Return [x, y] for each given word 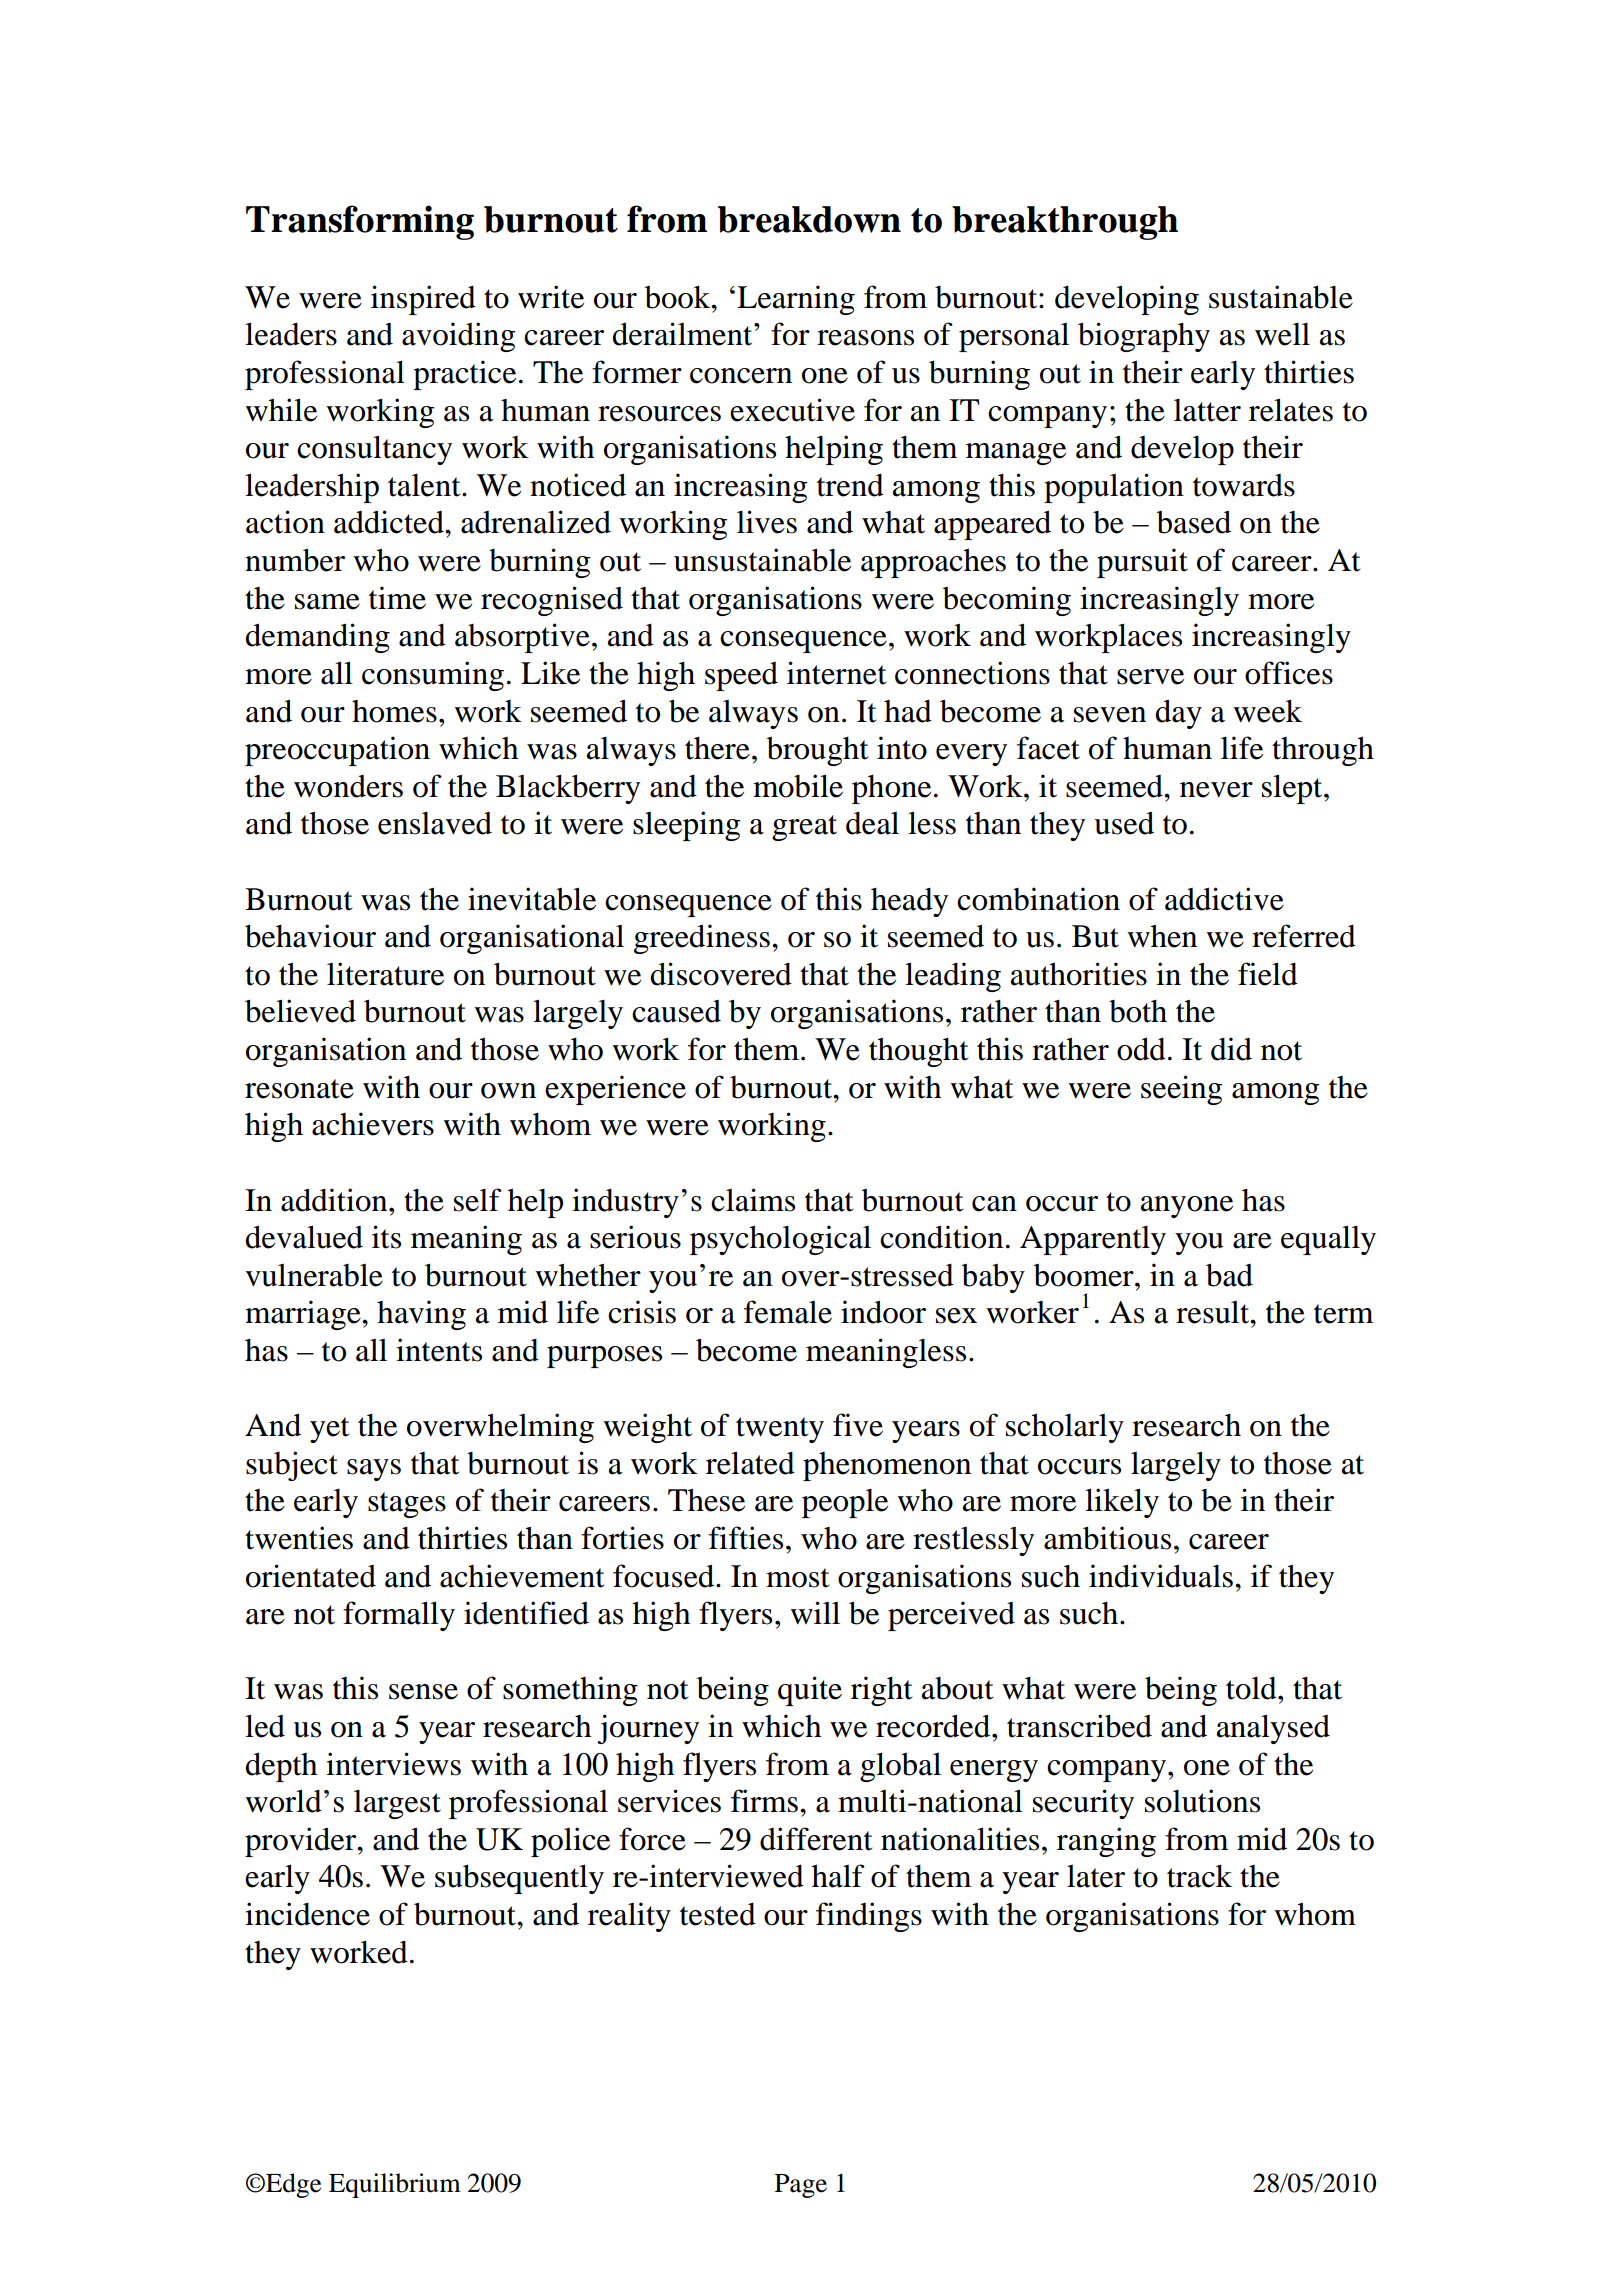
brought [817, 751]
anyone [1187, 1207]
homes [394, 711]
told [1252, 1688]
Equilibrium [395, 2185]
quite [810, 1691]
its [386, 1237]
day [1178, 714]
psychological [780, 1240]
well [1282, 334]
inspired [423, 300]
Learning [796, 300]
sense [423, 1692]
